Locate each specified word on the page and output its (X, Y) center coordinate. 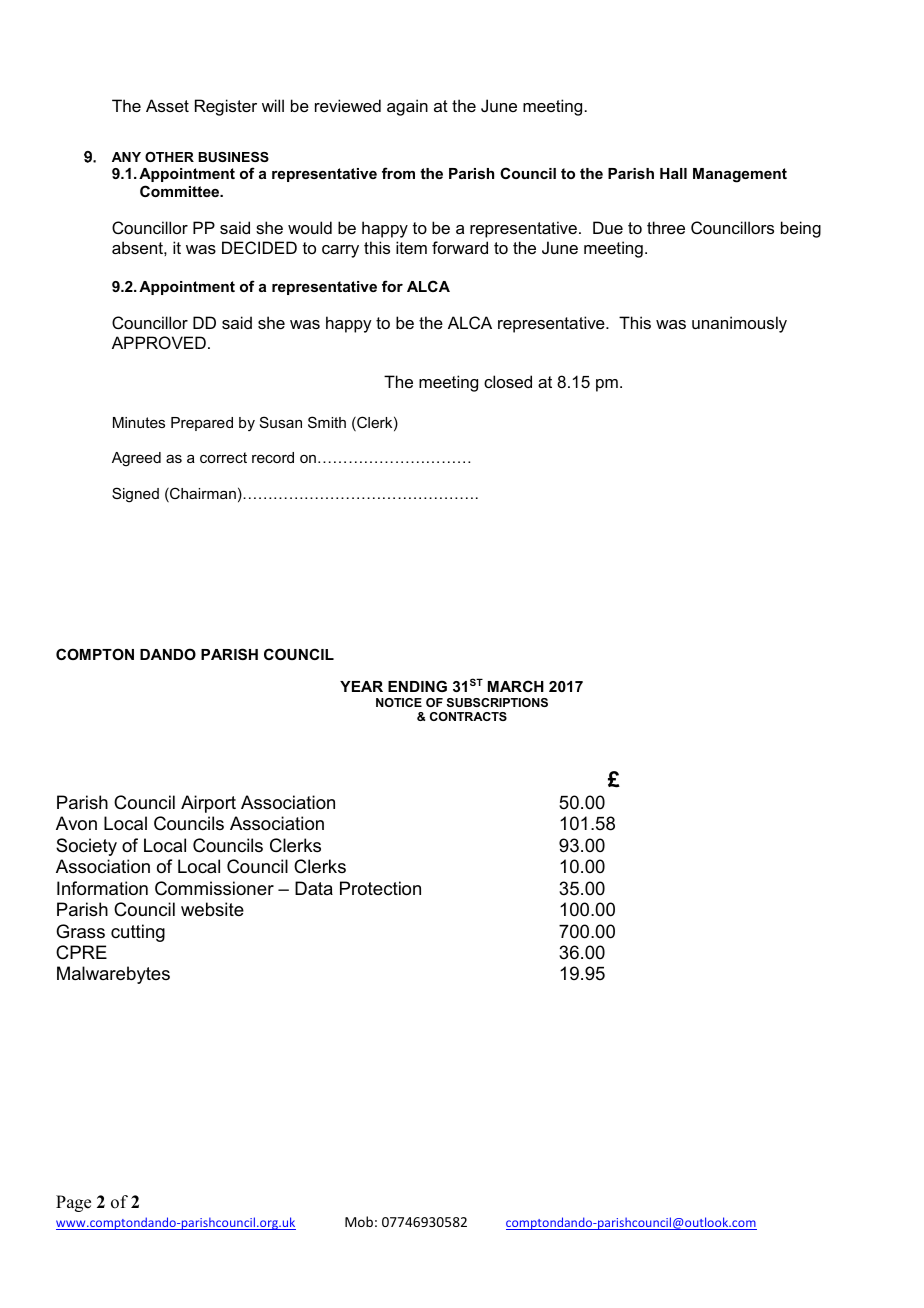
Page (73, 1203)
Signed (135, 495)
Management (740, 175)
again (407, 107)
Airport (208, 804)
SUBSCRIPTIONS (497, 702)
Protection (380, 888)
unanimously (739, 324)
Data (314, 888)
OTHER (169, 157)
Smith (327, 422)
